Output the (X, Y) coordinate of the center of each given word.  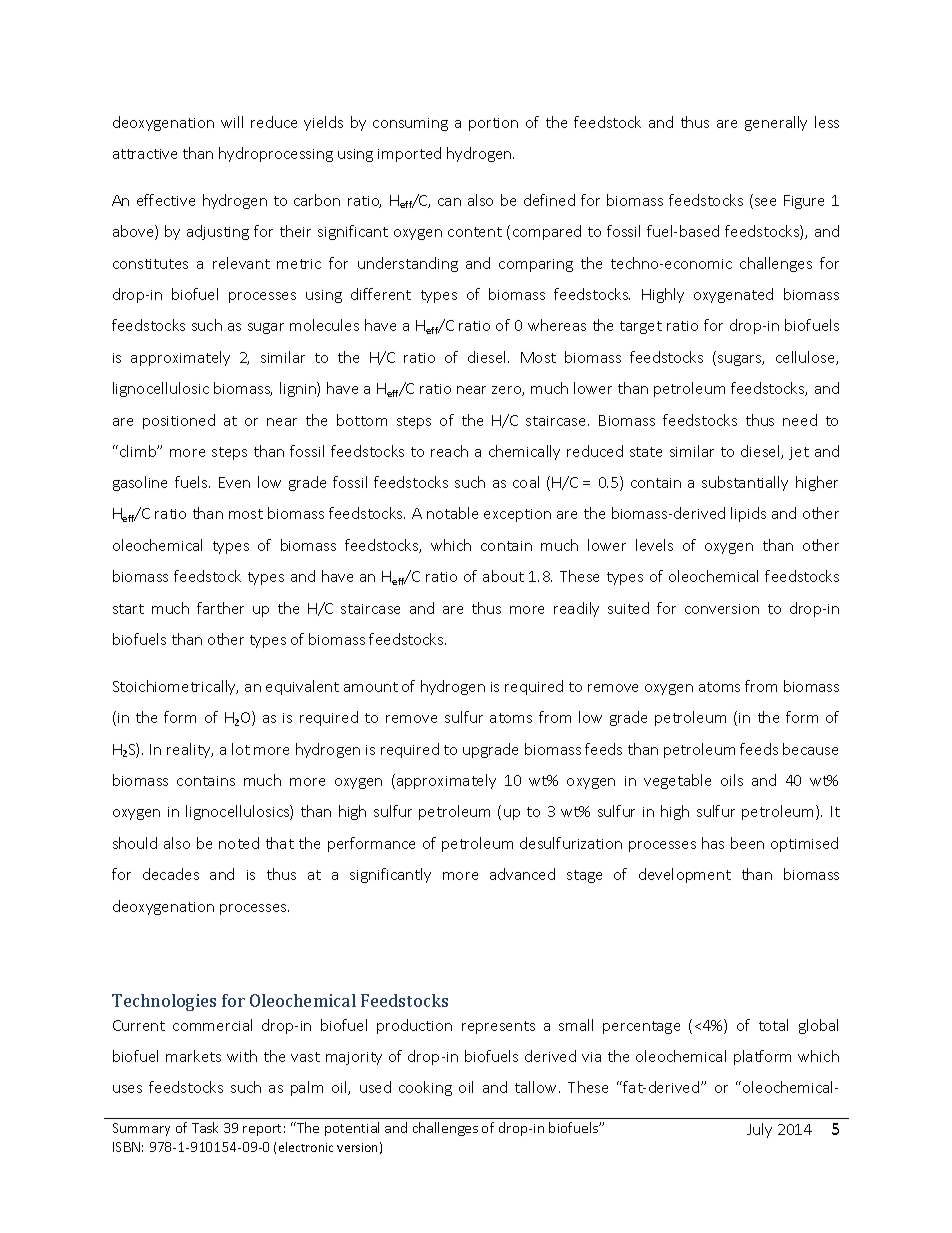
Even (234, 482)
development (685, 875)
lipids (748, 514)
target (641, 327)
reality (190, 750)
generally (776, 123)
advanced (522, 874)
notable (452, 513)
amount (371, 687)
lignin (299, 389)
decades (171, 874)
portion (493, 124)
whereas (557, 325)
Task (205, 1127)
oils (732, 780)
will (232, 122)
